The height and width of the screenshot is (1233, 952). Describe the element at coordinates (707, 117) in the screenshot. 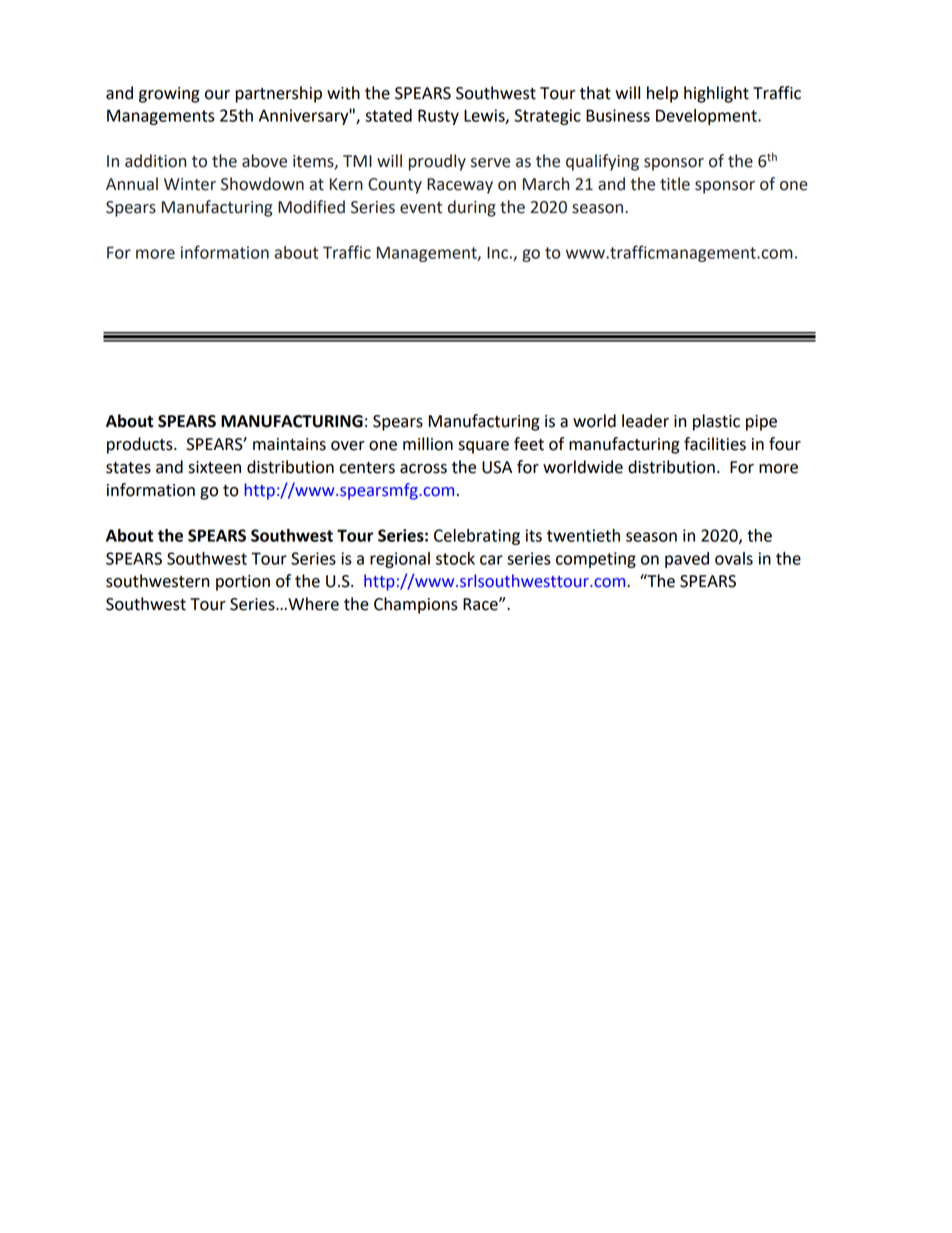

I see `Development` at that location.
